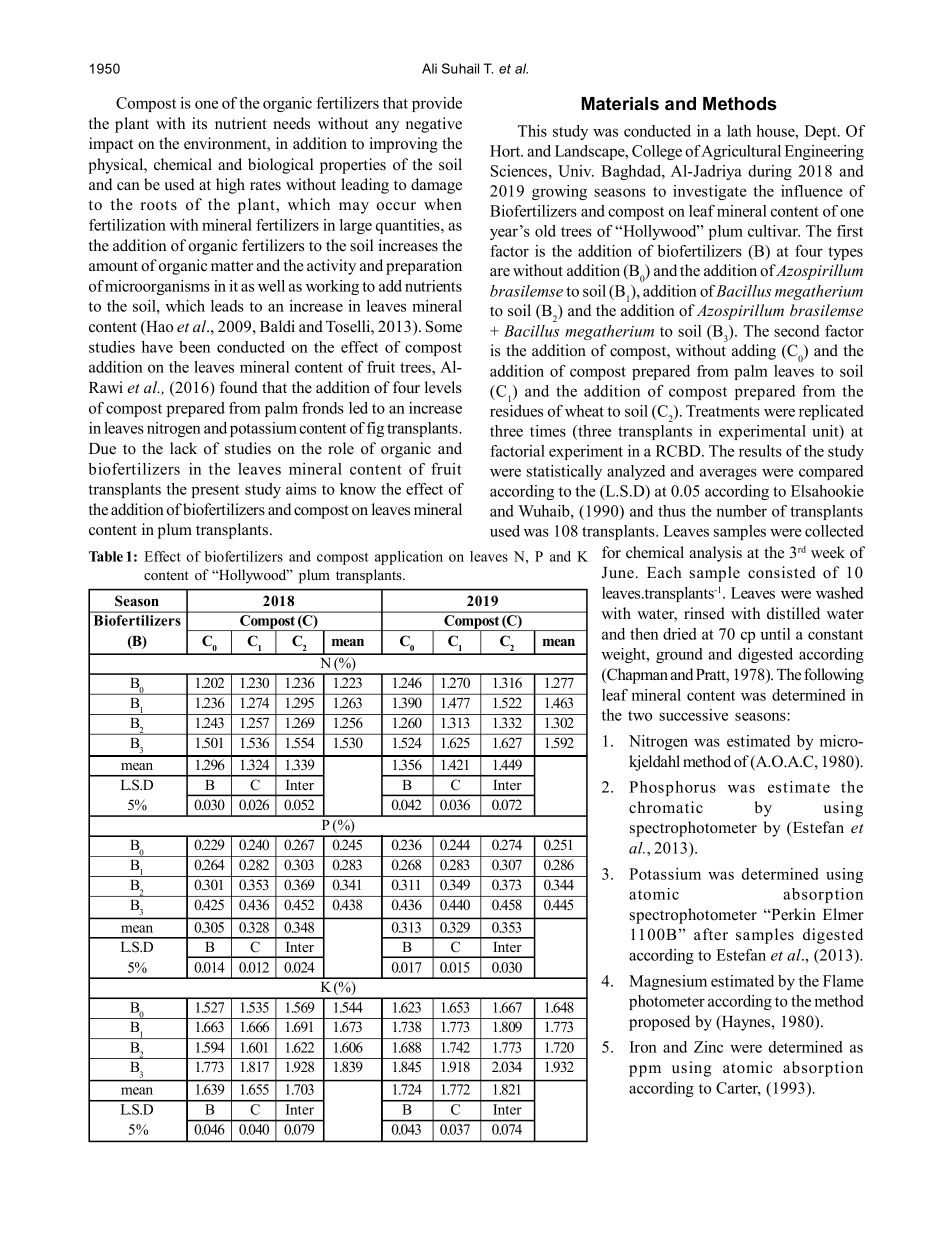  What do you see at coordinates (666, 807) in the screenshot?
I see `chromatic` at bounding box center [666, 807].
